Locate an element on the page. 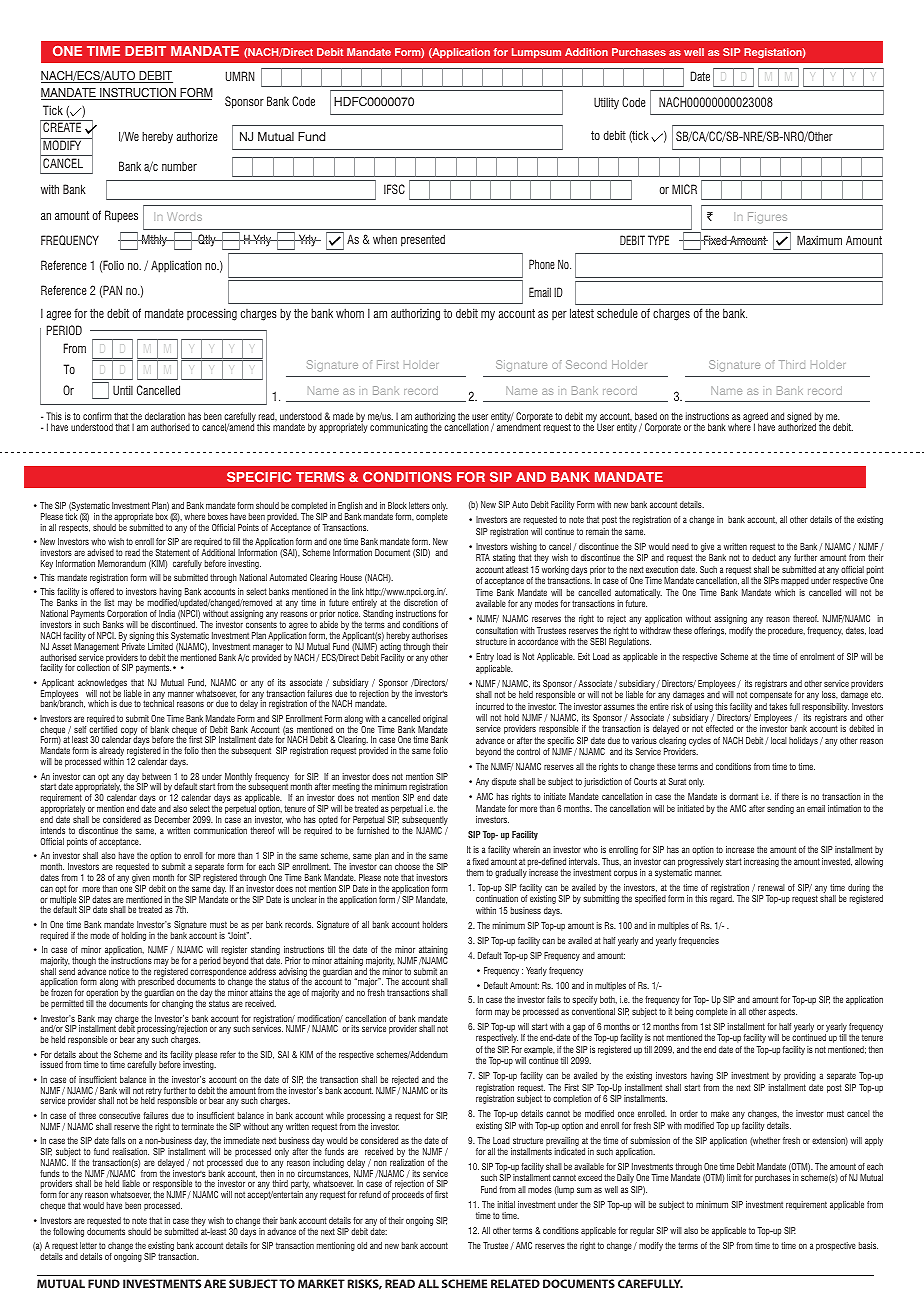 This image has width=924, height=1308. technical is located at coordinates (158, 703).
